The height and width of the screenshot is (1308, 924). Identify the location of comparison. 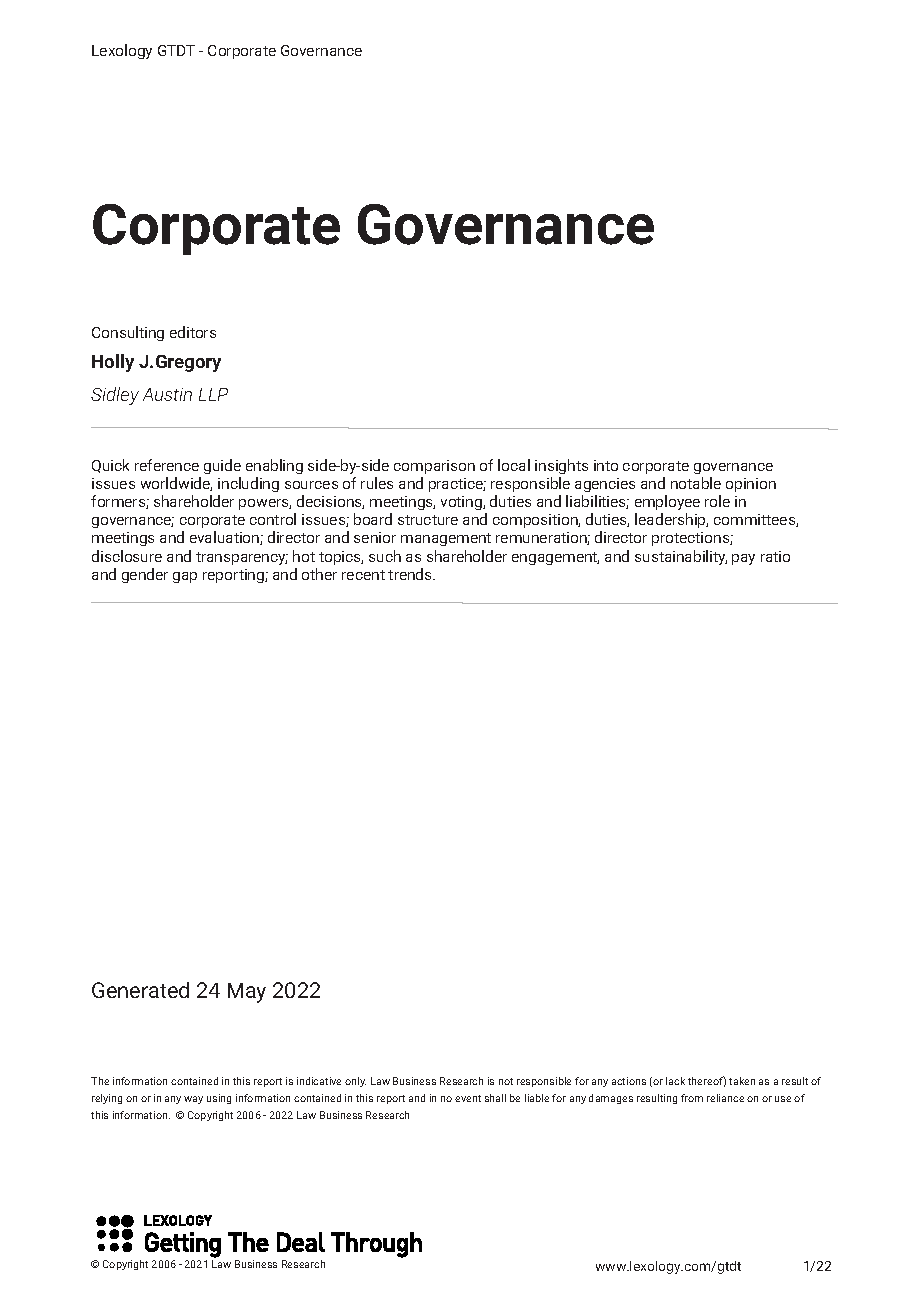
(434, 467).
